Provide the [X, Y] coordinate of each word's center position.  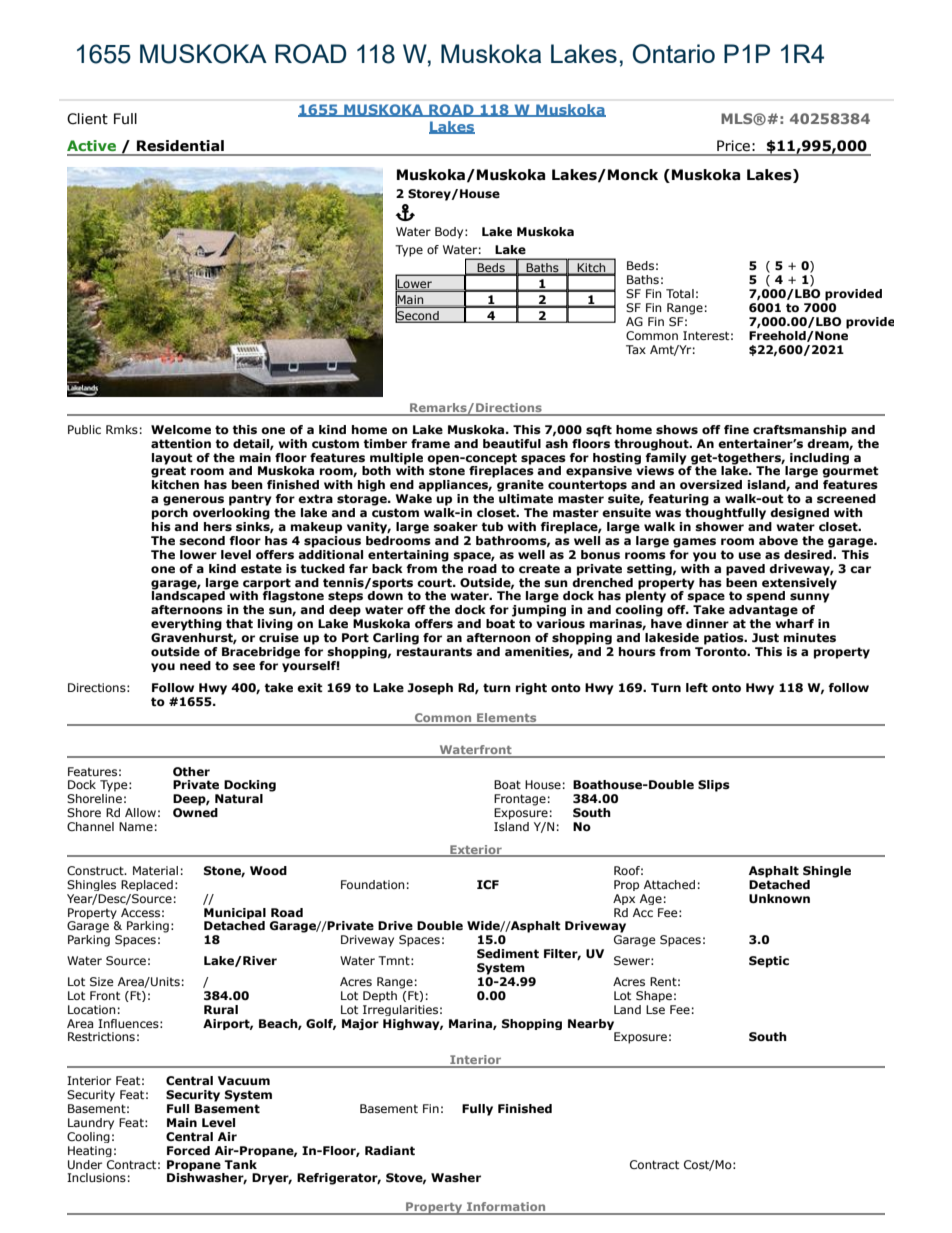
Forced [188, 1150]
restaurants [434, 652]
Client [87, 119]
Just [765, 638]
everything [186, 625]
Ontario [674, 54]
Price [733, 146]
